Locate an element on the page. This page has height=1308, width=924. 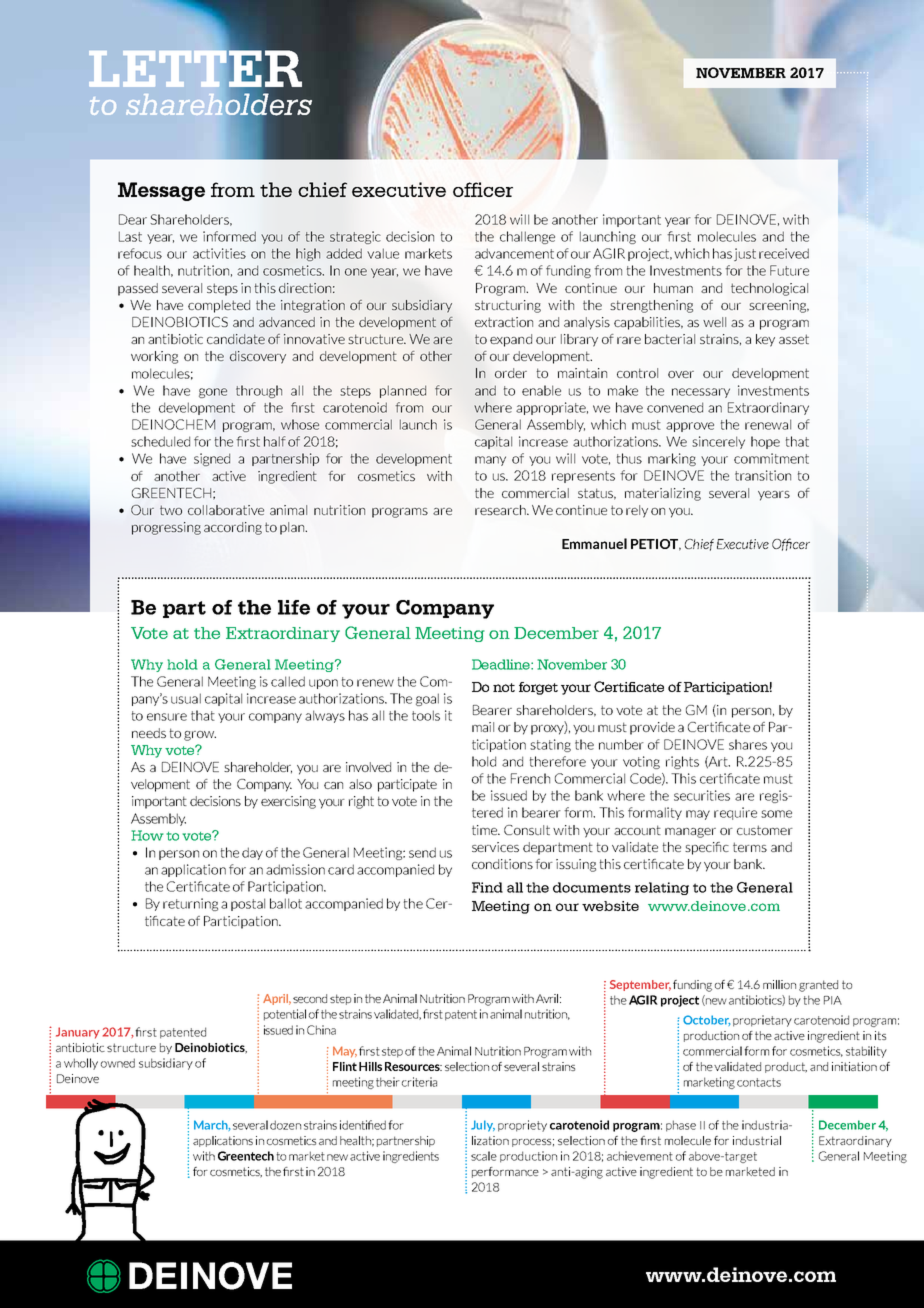
Dear is located at coordinates (133, 219).
